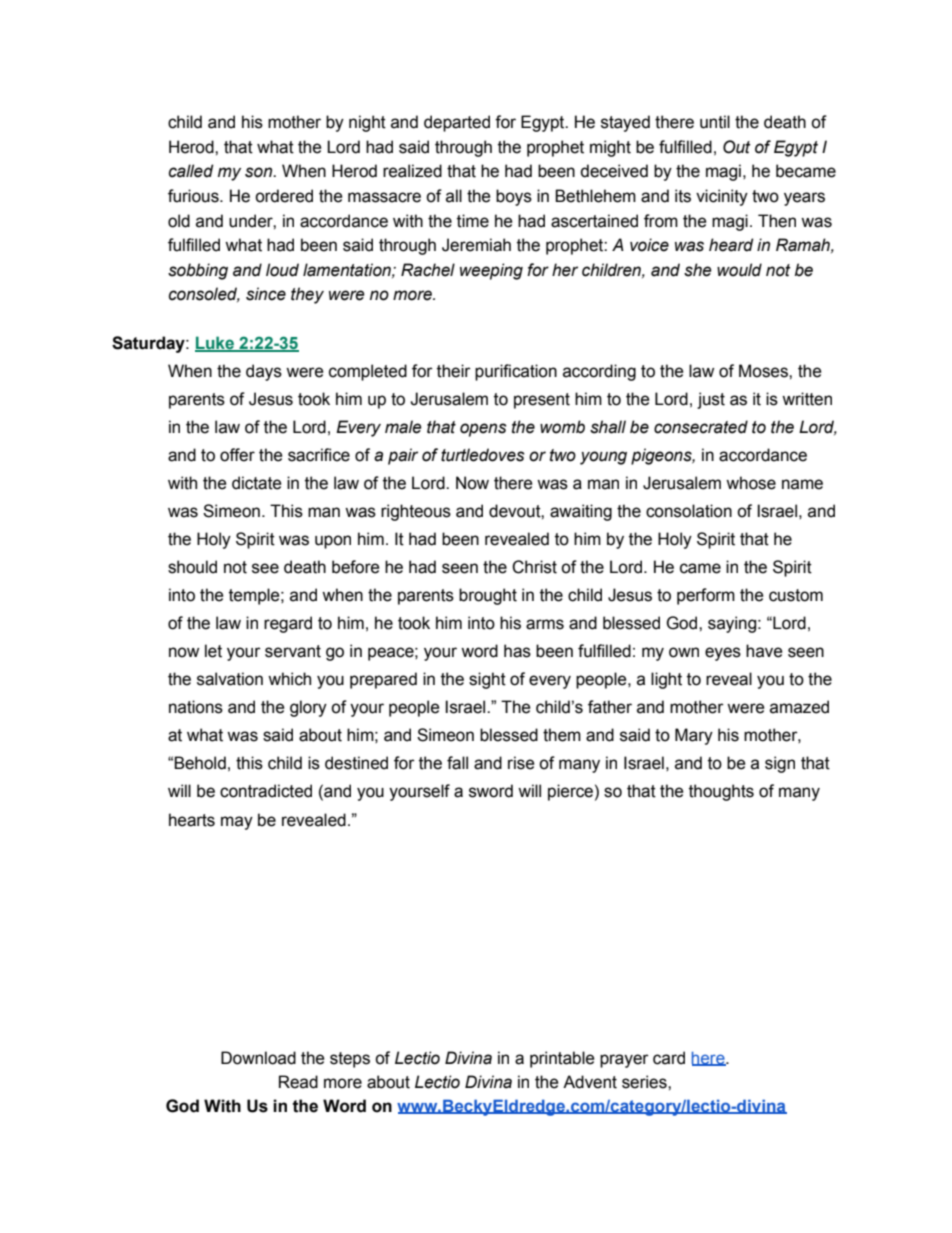  Describe the element at coordinates (715, 122) in the screenshot. I see `until` at that location.
